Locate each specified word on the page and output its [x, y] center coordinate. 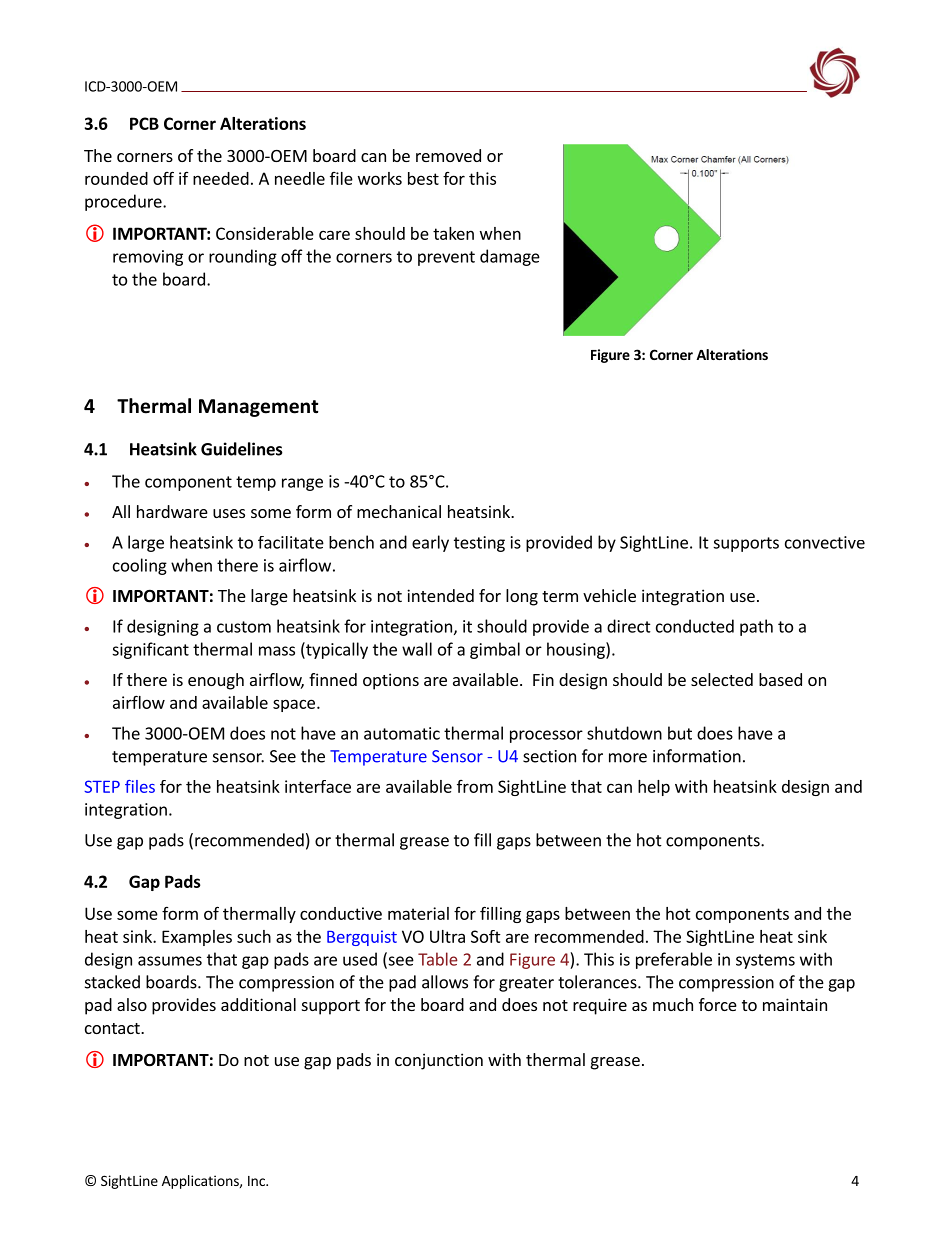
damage [510, 257]
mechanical [399, 511]
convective [825, 542]
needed [221, 178]
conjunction [439, 1061]
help [654, 788]
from [475, 786]
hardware [172, 511]
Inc [257, 1181]
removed [448, 155]
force [718, 1004]
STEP [102, 786]
